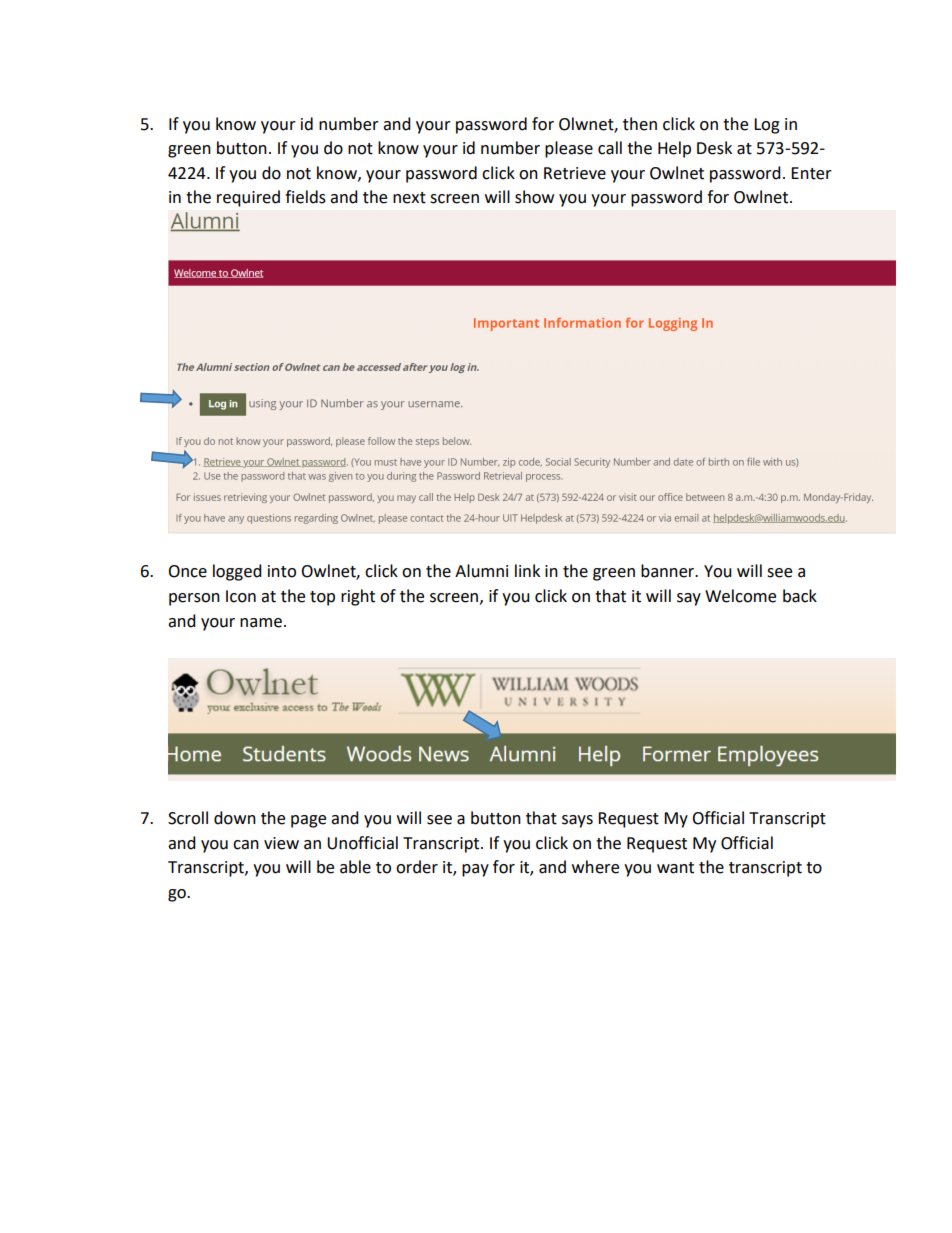  Describe the element at coordinates (248, 198) in the screenshot. I see `required` at that location.
